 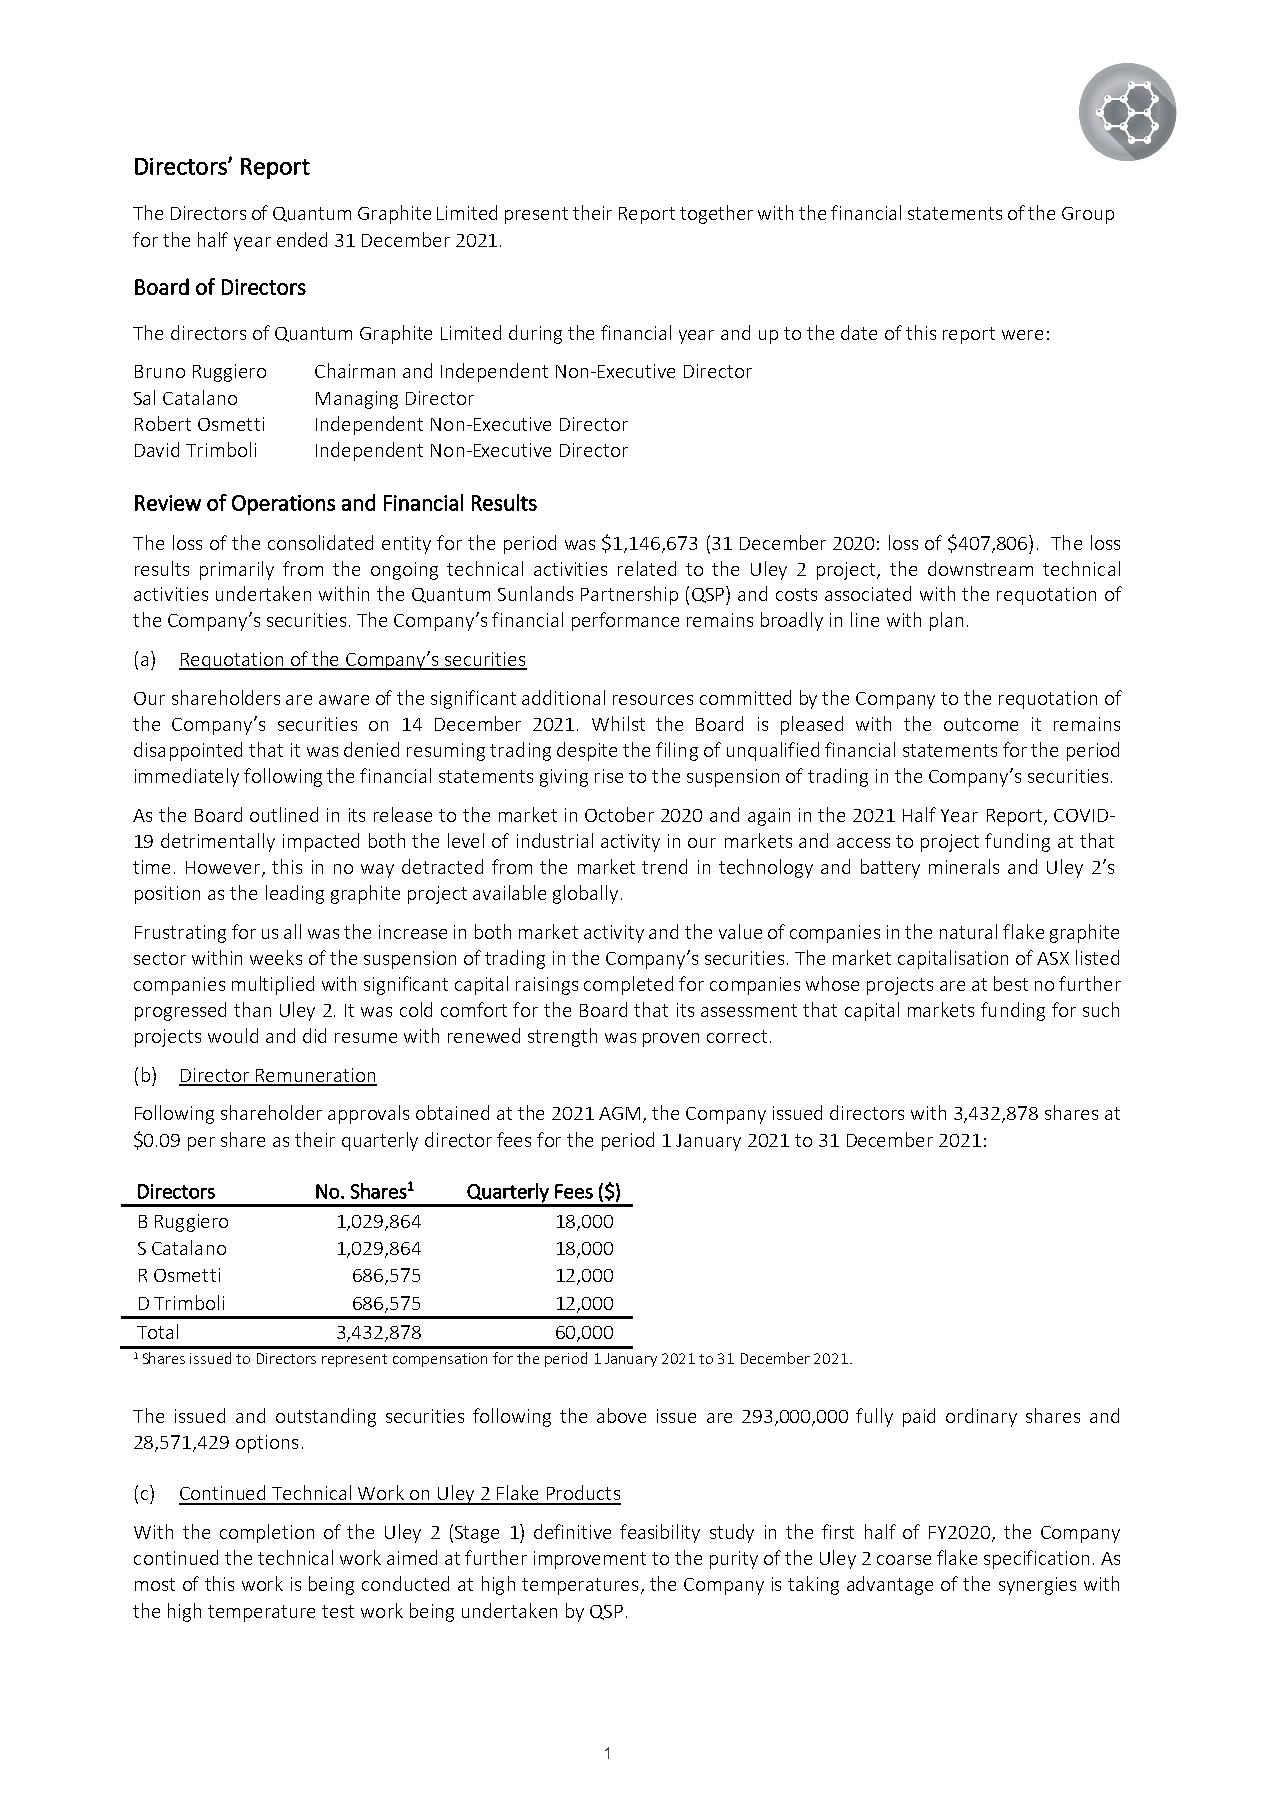 I want to click on immediately, so click(x=187, y=777).
